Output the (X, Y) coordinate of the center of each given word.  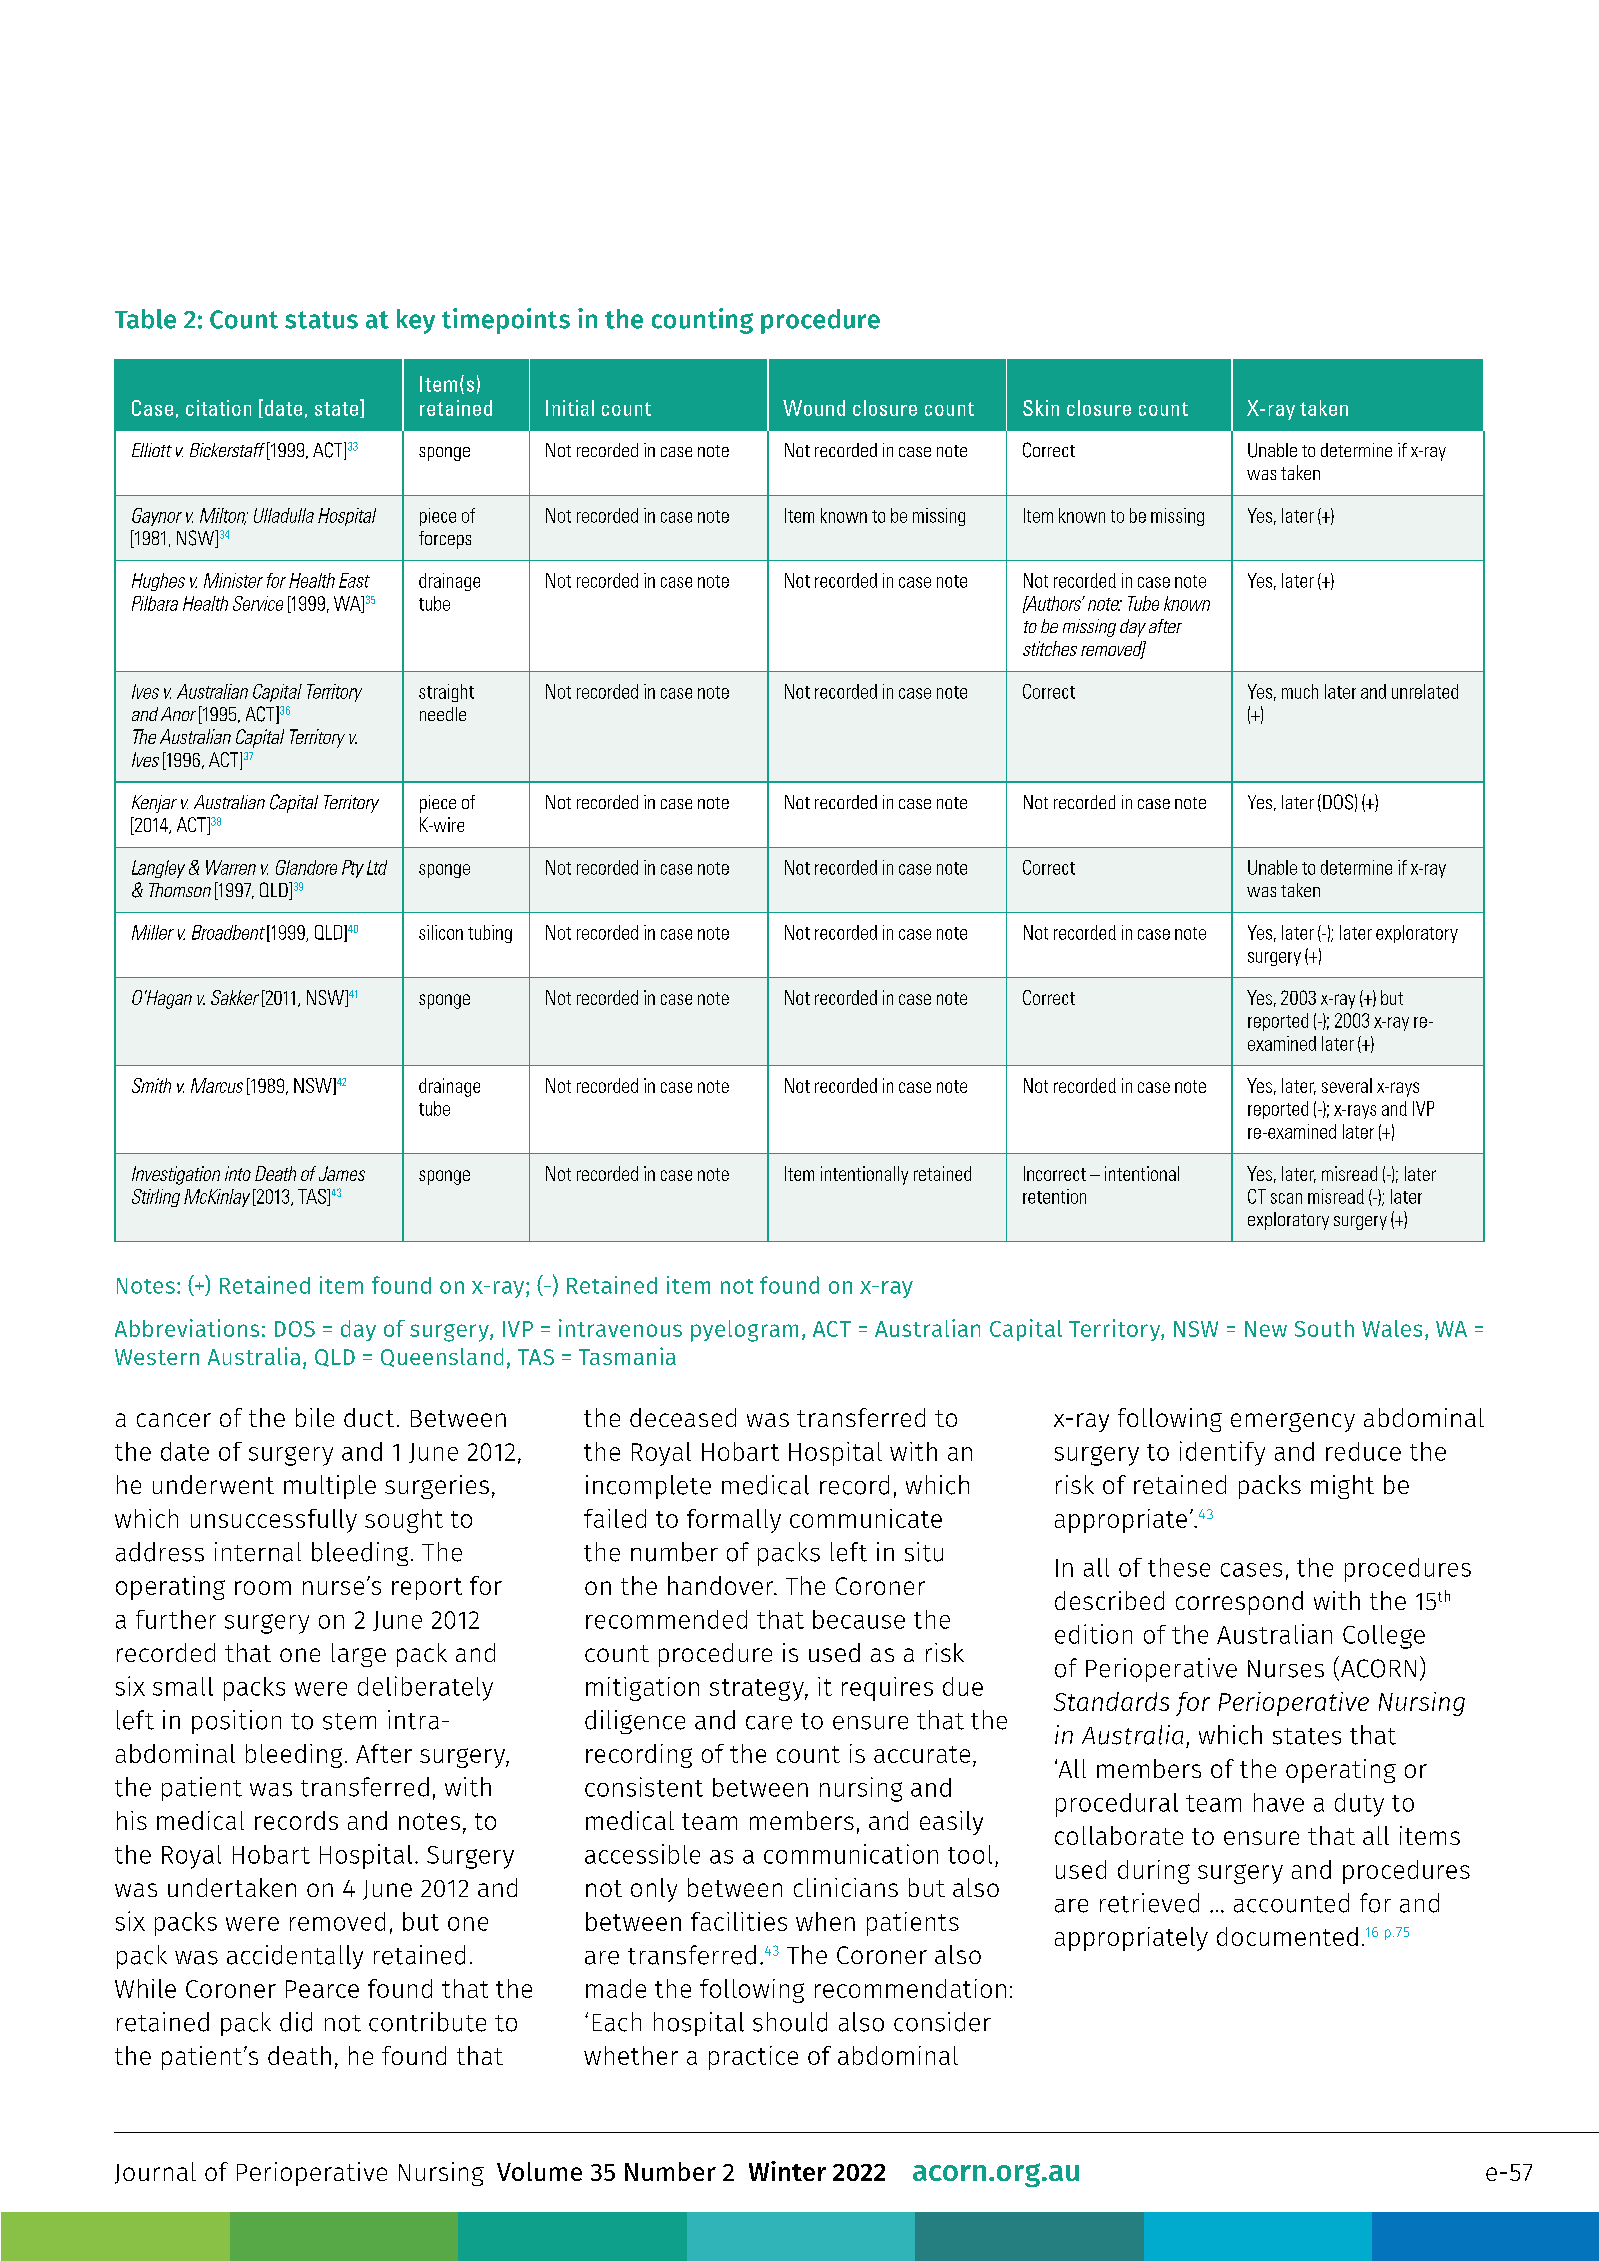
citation (218, 408)
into (238, 1173)
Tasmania (627, 1356)
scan (1286, 1198)
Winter (787, 2171)
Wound (814, 408)
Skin (1041, 408)
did (296, 2022)
